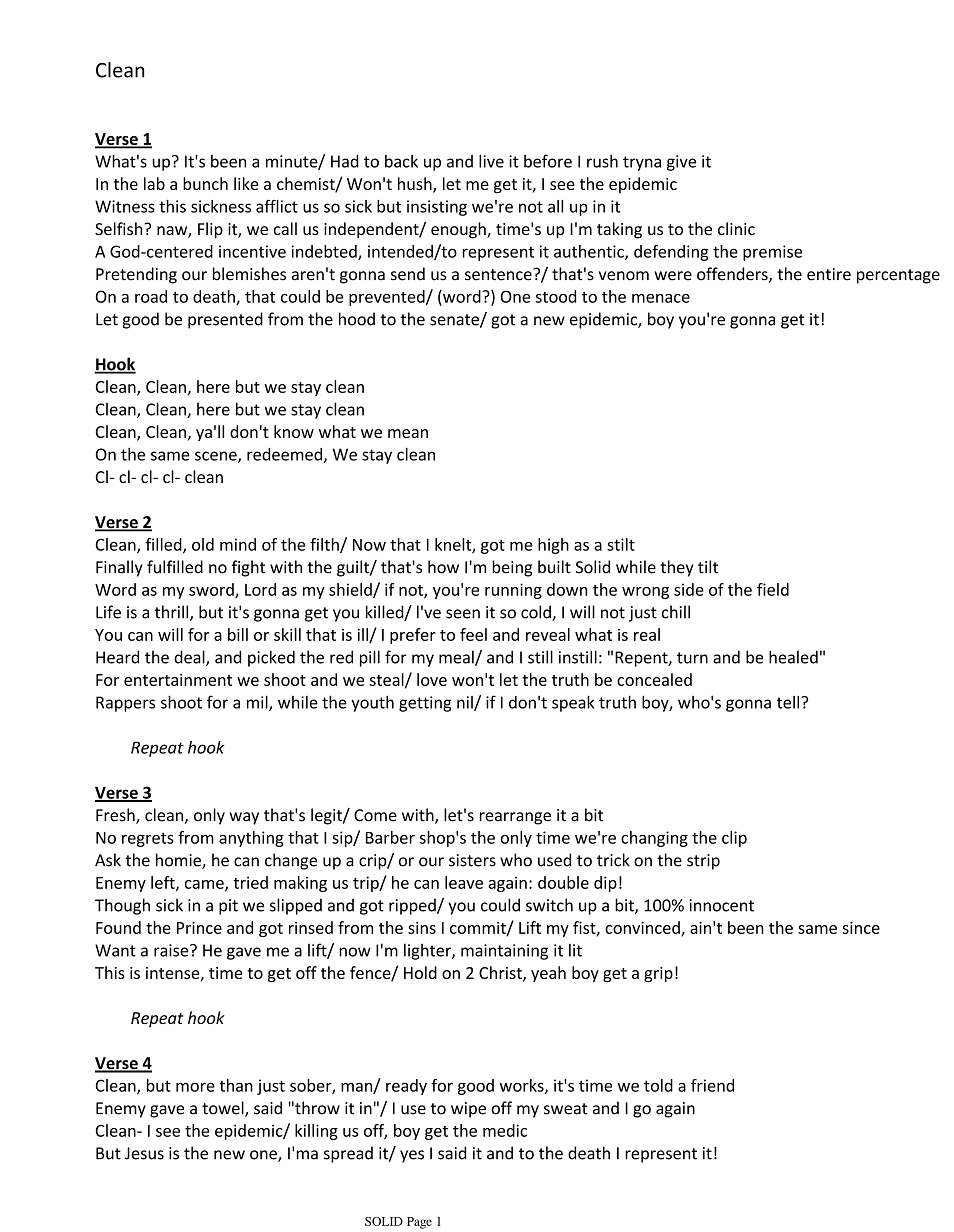 The image size is (954, 1232). I want to click on Jesus, so click(144, 1153).
